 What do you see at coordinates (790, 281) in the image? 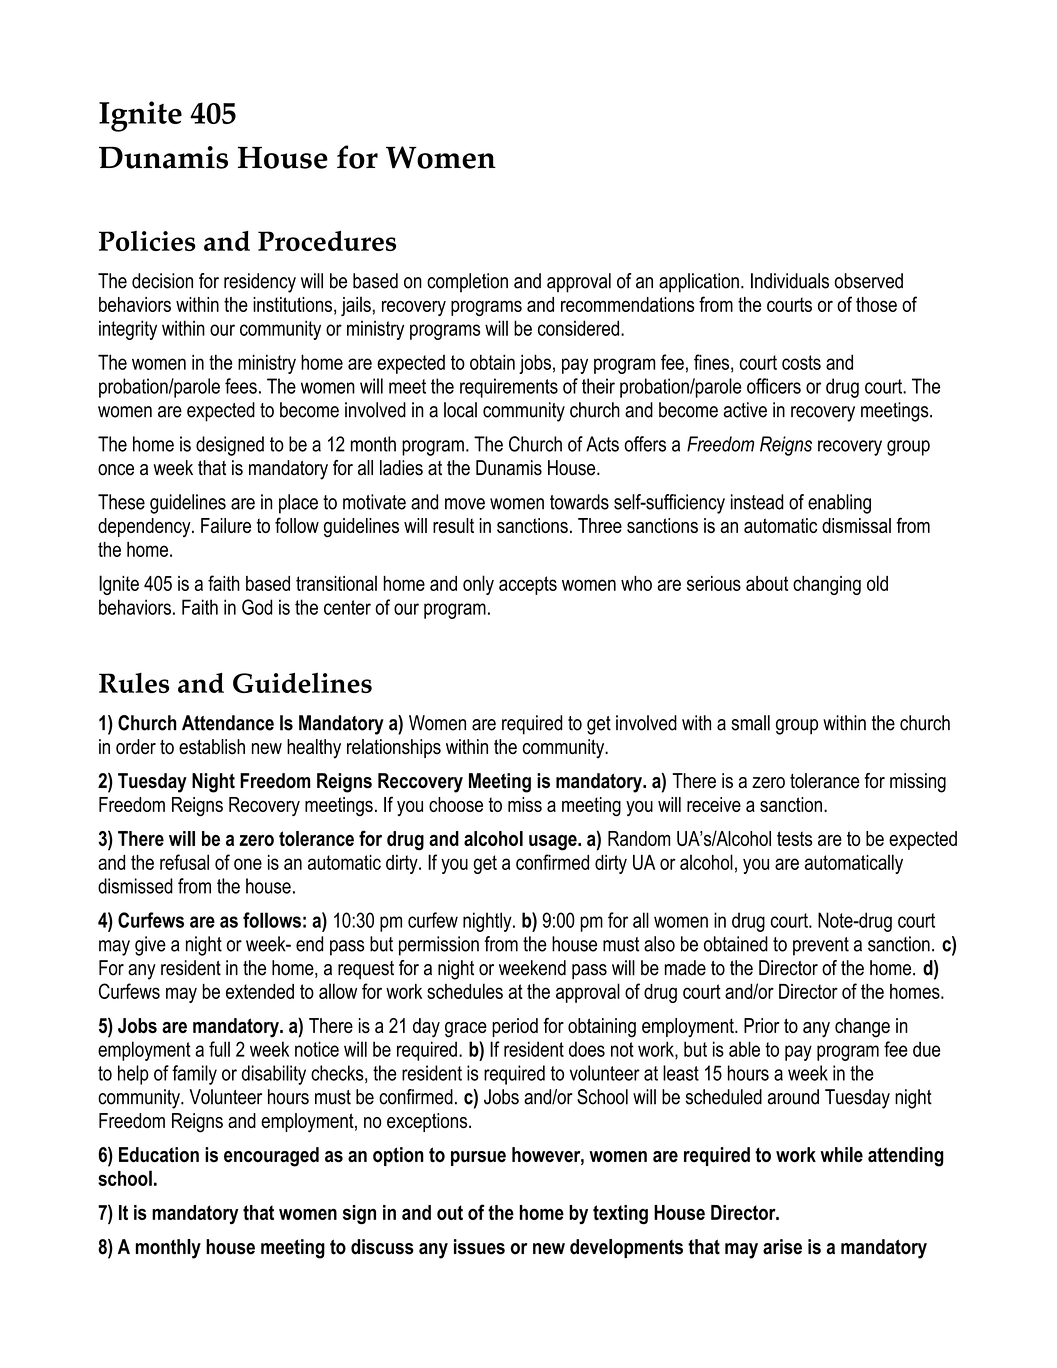
I see `Individuals` at bounding box center [790, 281].
